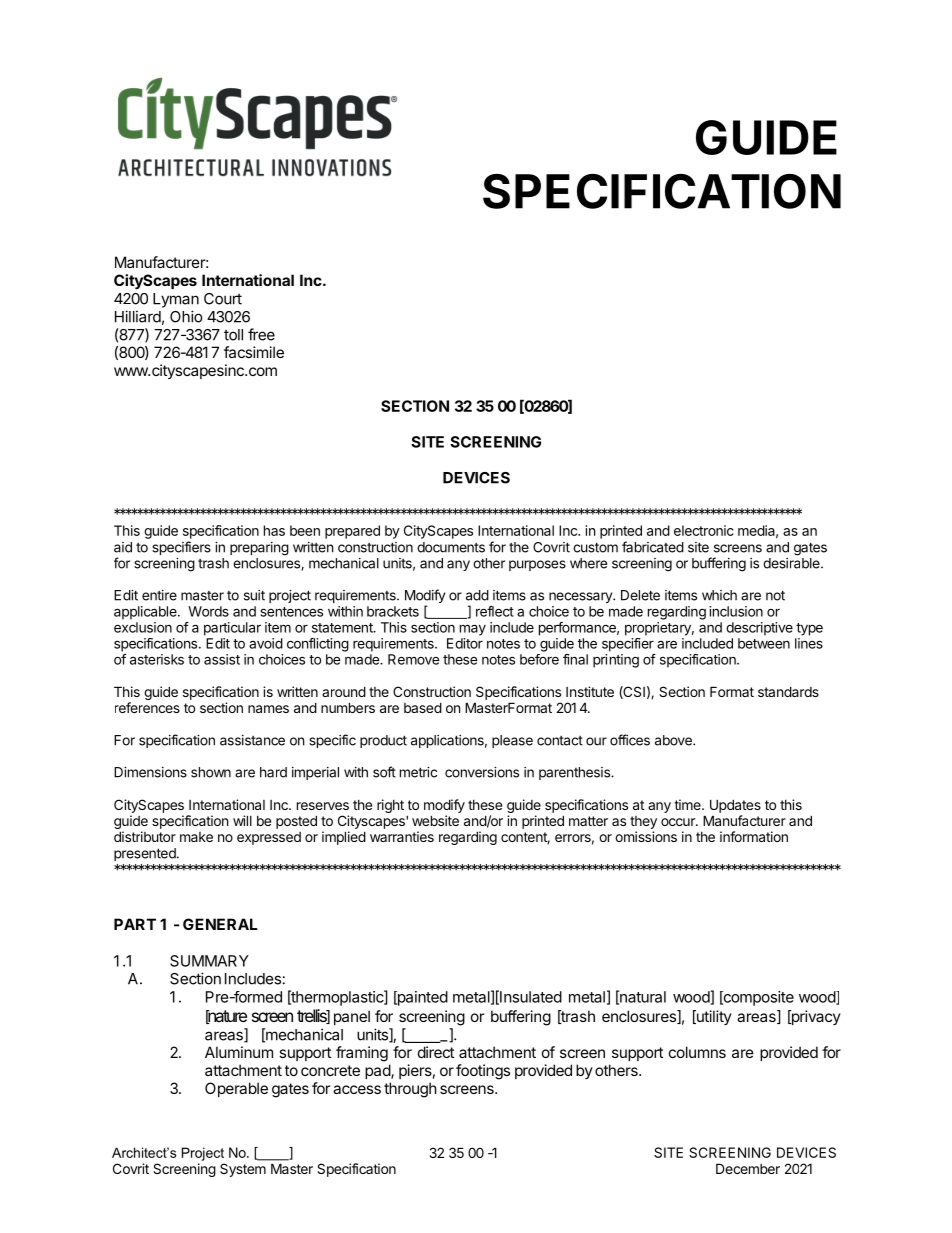 The image size is (952, 1233). Describe the element at coordinates (211, 772) in the page. I see `shown` at that location.
